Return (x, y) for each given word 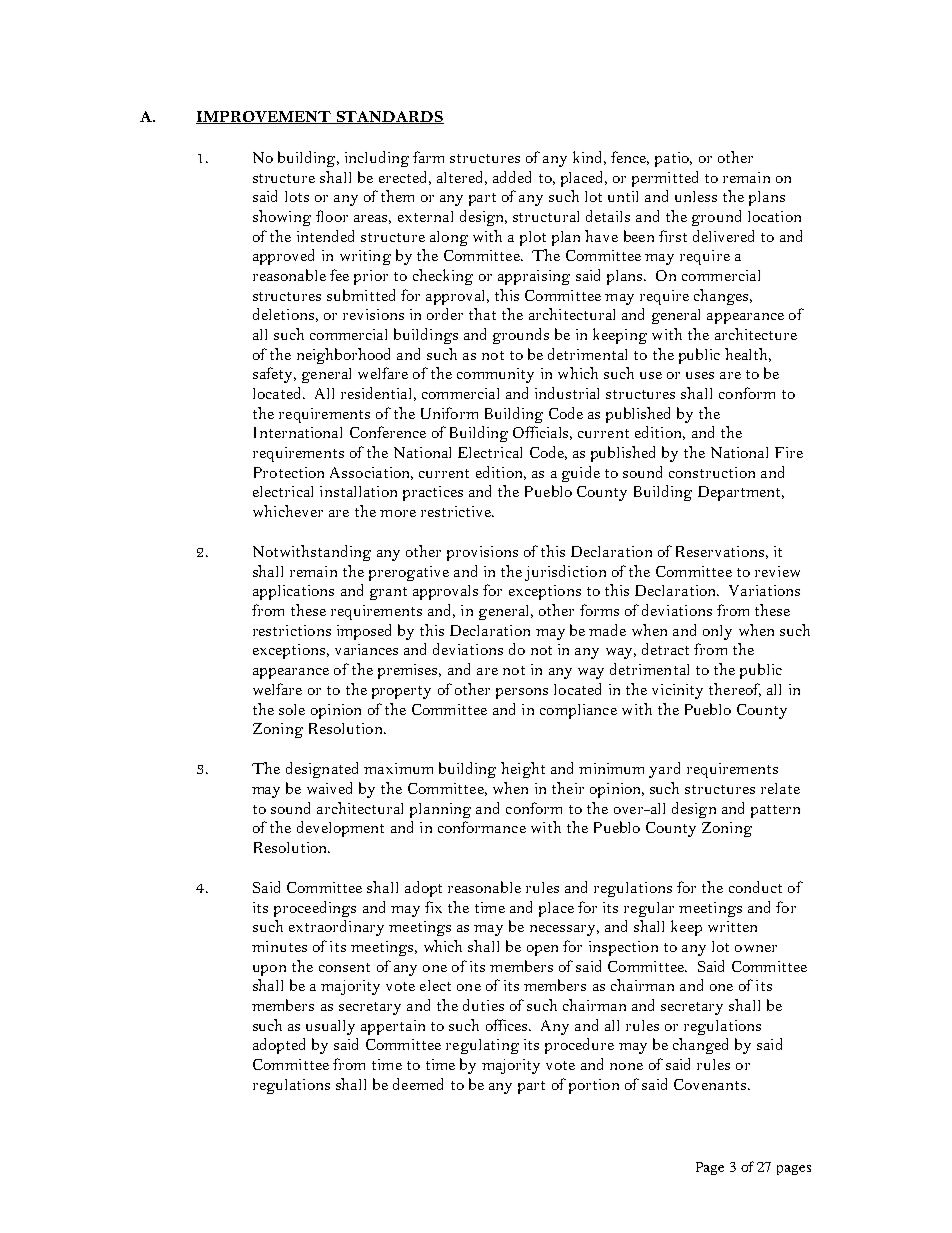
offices (508, 1025)
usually (330, 1027)
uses (700, 375)
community (495, 375)
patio (673, 159)
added (512, 177)
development (340, 829)
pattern (775, 811)
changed (700, 1046)
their (568, 788)
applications (293, 592)
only (717, 632)
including (377, 159)
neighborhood (343, 356)
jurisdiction (565, 573)
